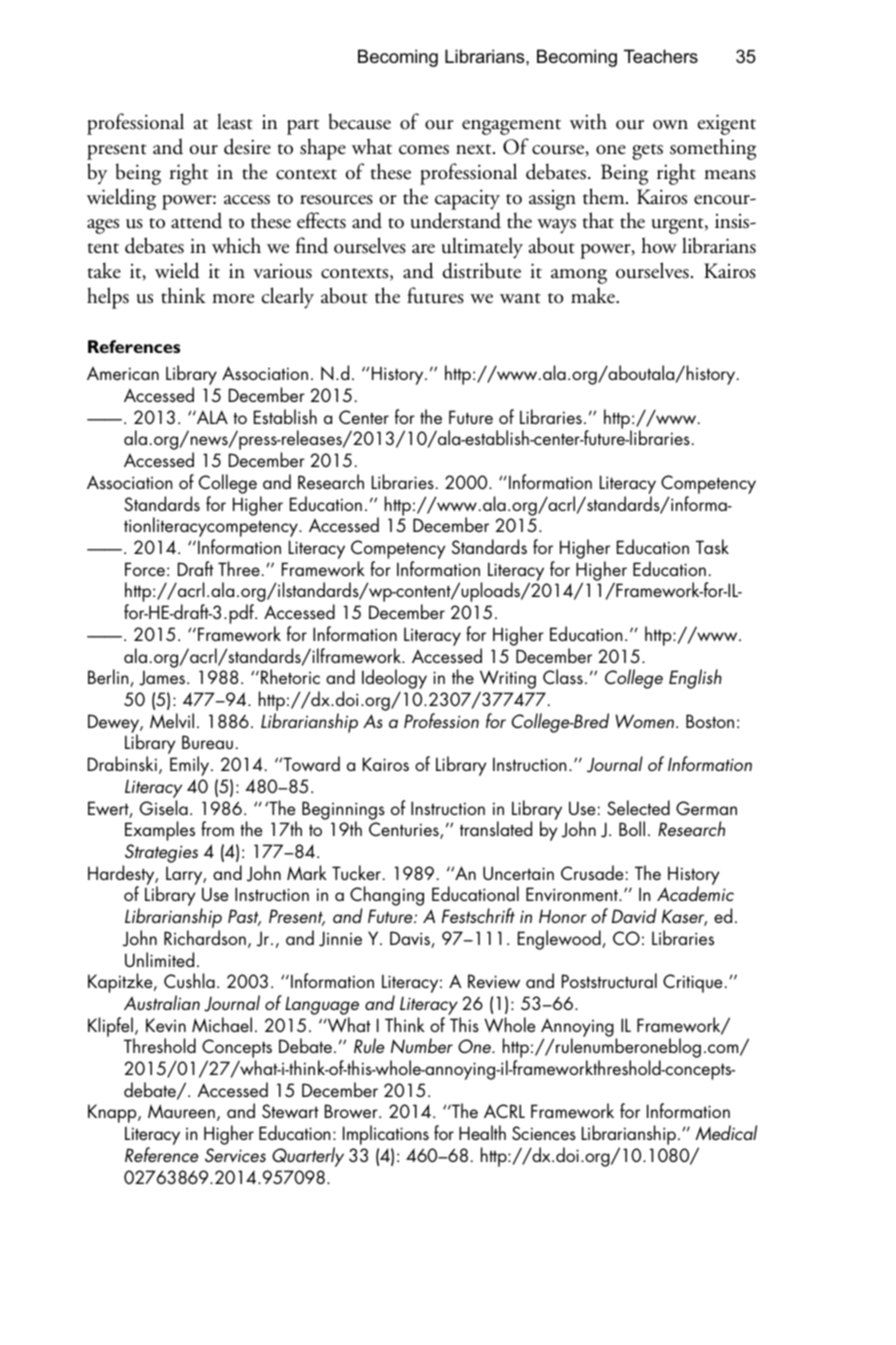 Image resolution: width=896 pixels, height=1345 pixels. What do you see at coordinates (661, 56) in the image?
I see `Teachers` at bounding box center [661, 56].
